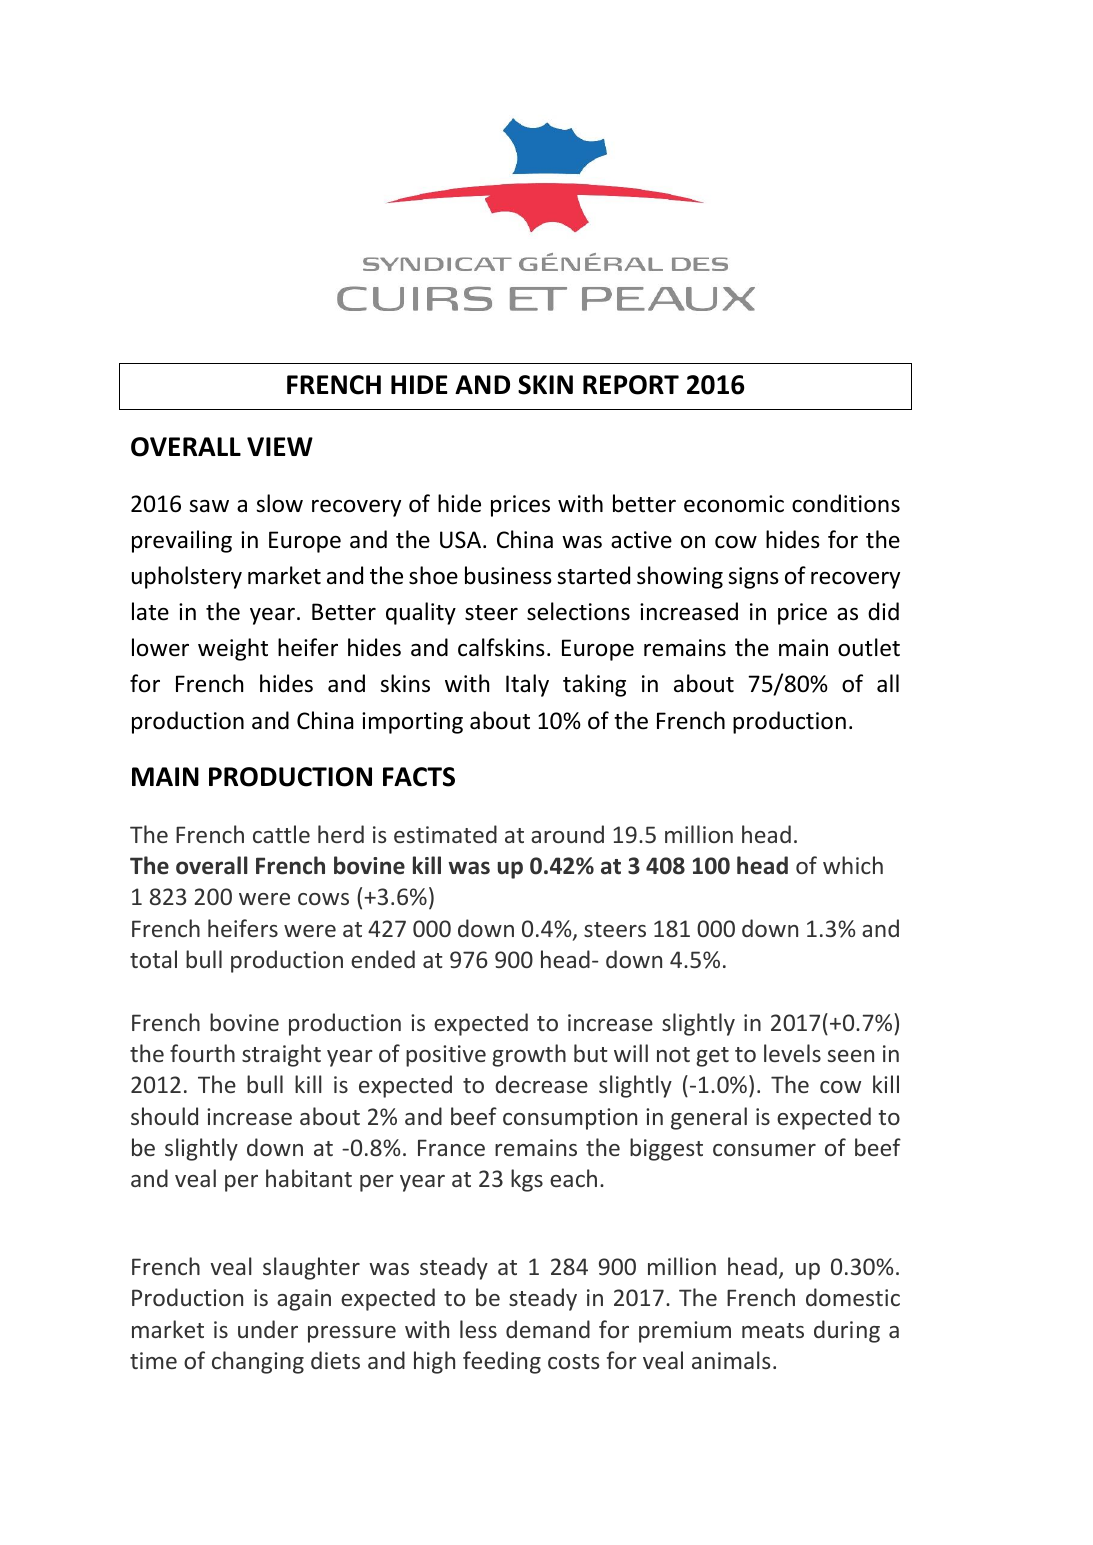 The width and height of the screenshot is (1093, 1545). What do you see at coordinates (280, 446) in the screenshot?
I see `VIEW` at bounding box center [280, 446].
